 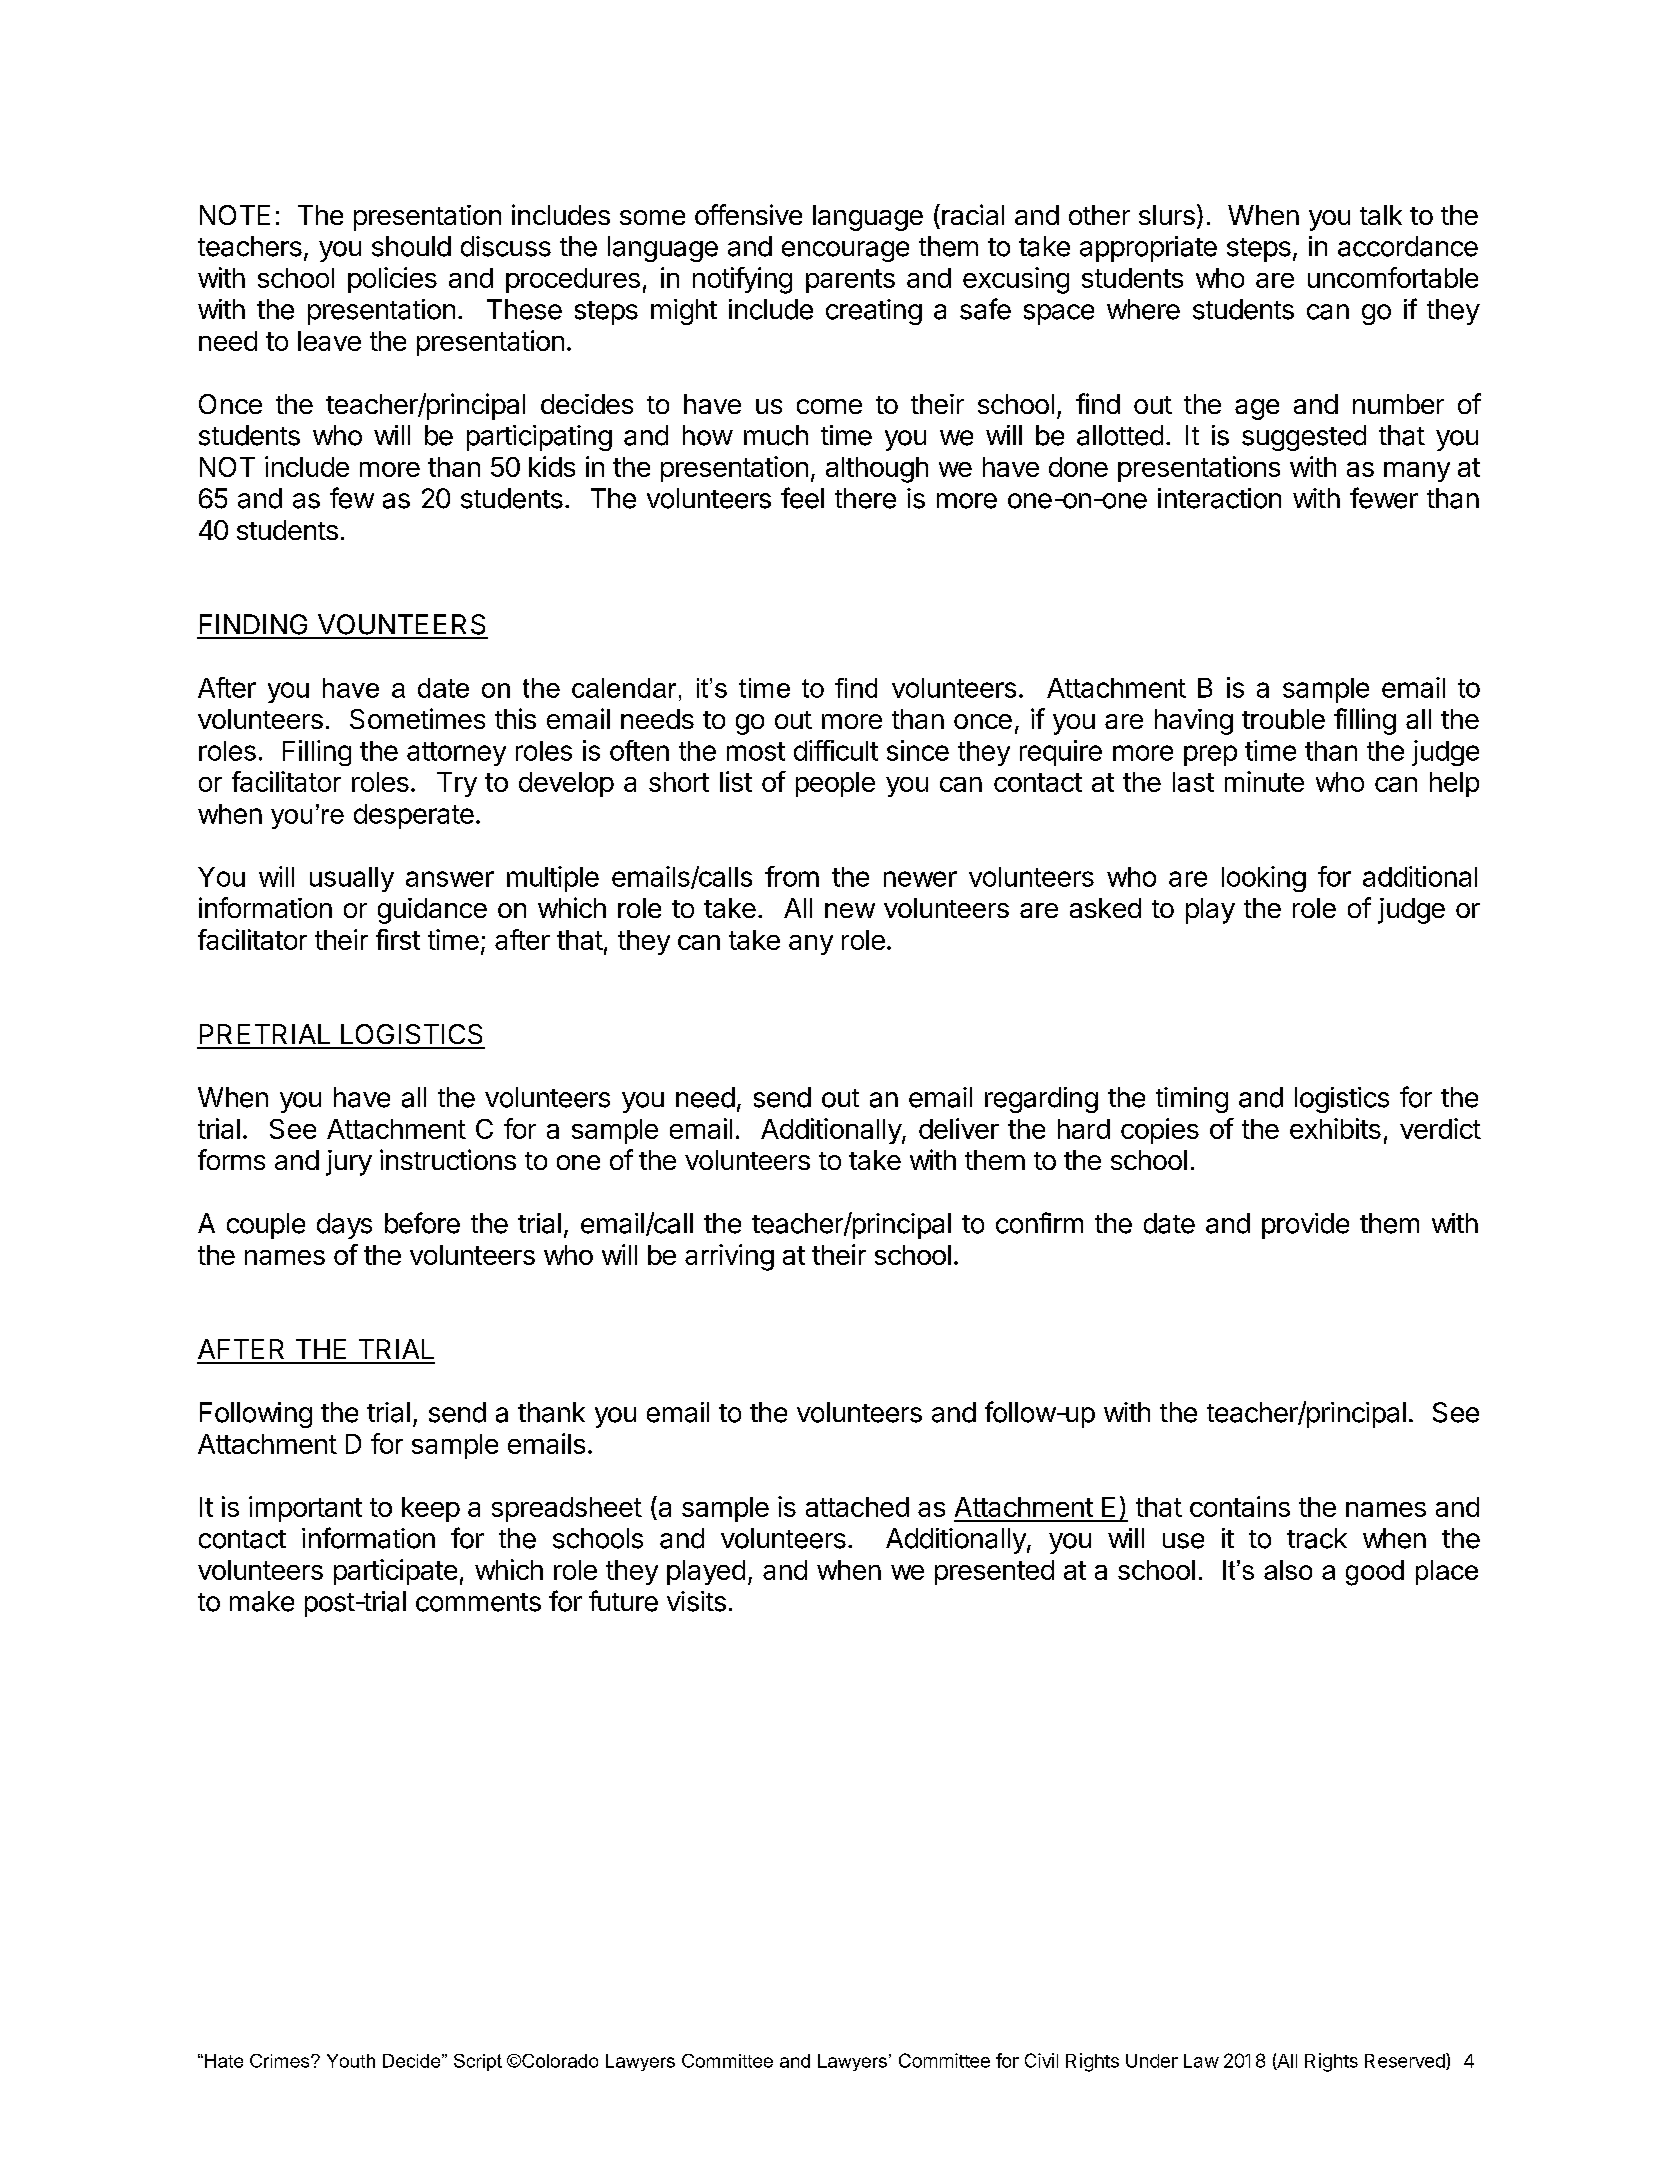 What do you see at coordinates (351, 2061) in the image?
I see `Youth` at bounding box center [351, 2061].
